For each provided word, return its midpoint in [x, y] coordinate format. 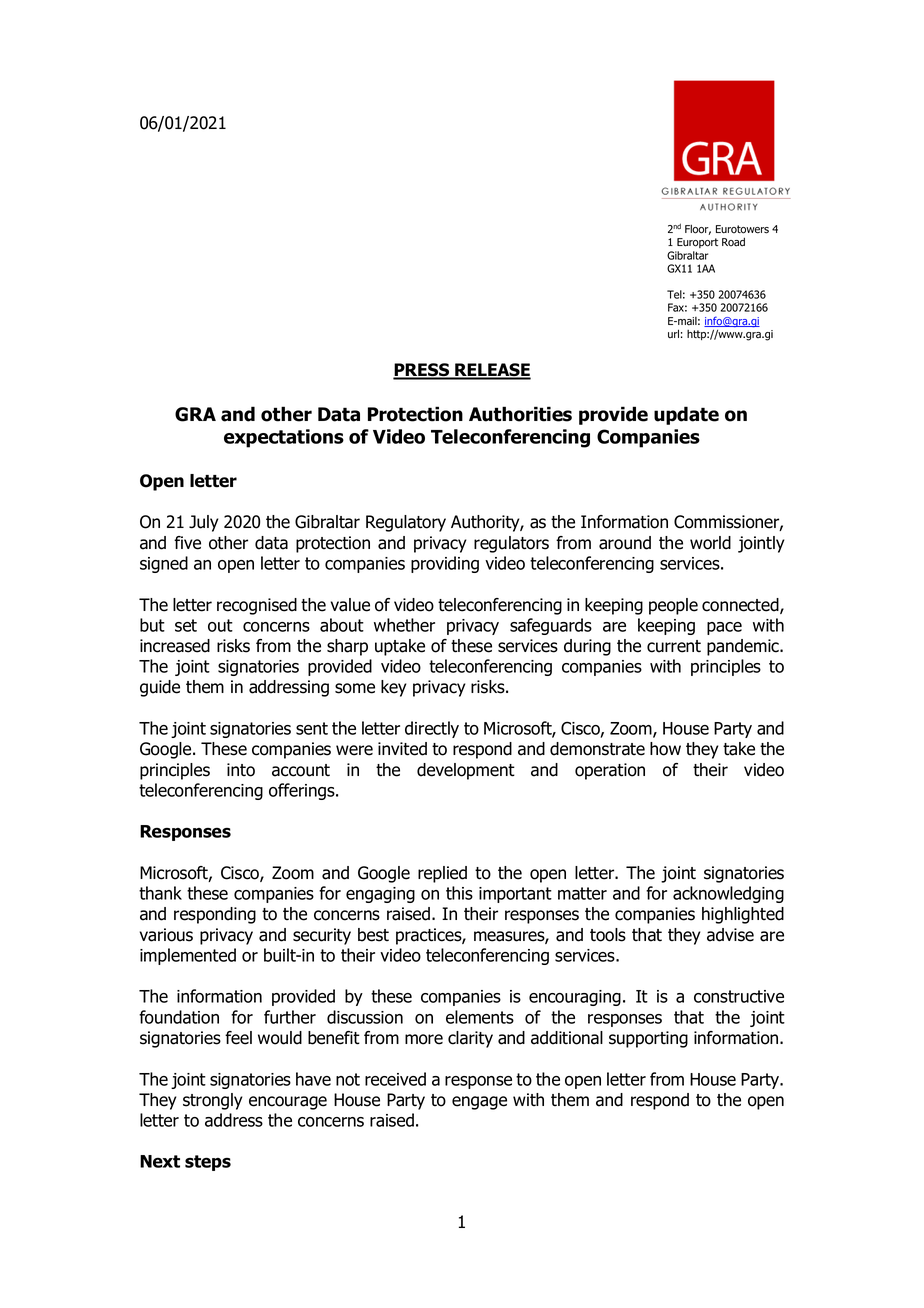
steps [208, 1163]
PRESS [422, 371]
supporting [648, 1039]
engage [479, 1103]
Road [733, 242]
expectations [284, 438]
